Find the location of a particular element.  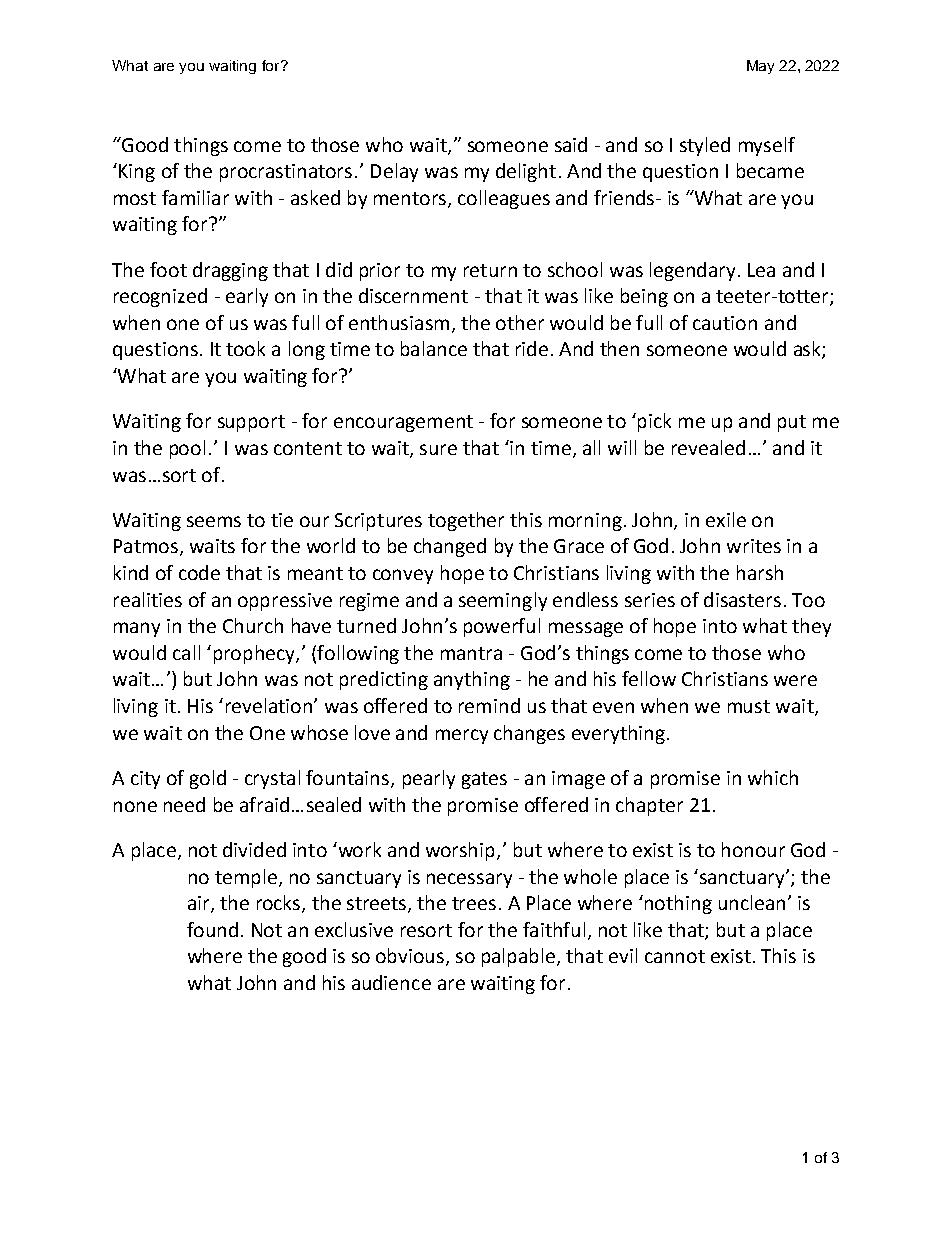

procrastinators is located at coordinates (286, 173).
